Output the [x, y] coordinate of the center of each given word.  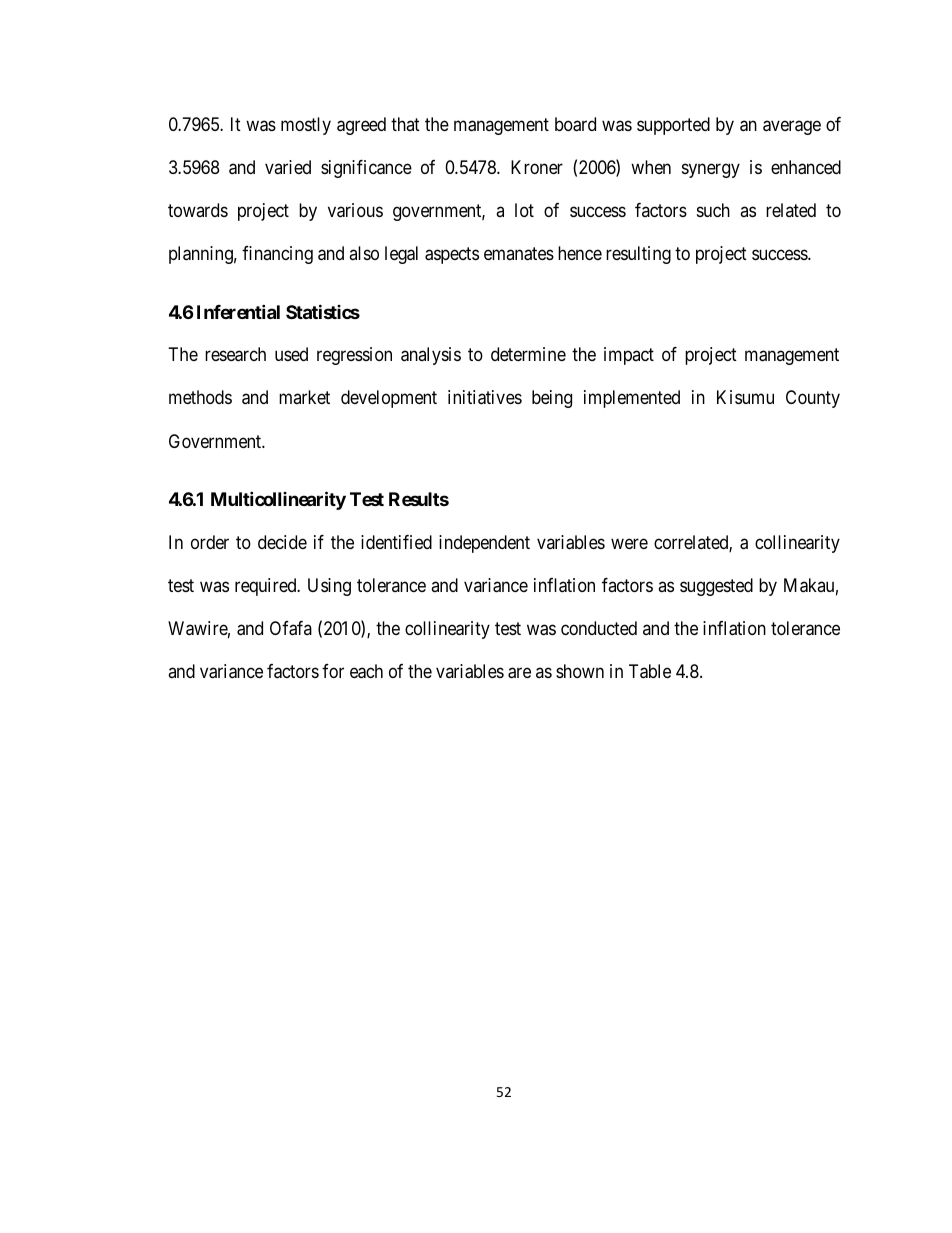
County [813, 399]
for [333, 671]
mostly [306, 126]
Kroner [537, 167]
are [519, 673]
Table [650, 671]
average [792, 127]
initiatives [485, 397]
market [304, 397]
